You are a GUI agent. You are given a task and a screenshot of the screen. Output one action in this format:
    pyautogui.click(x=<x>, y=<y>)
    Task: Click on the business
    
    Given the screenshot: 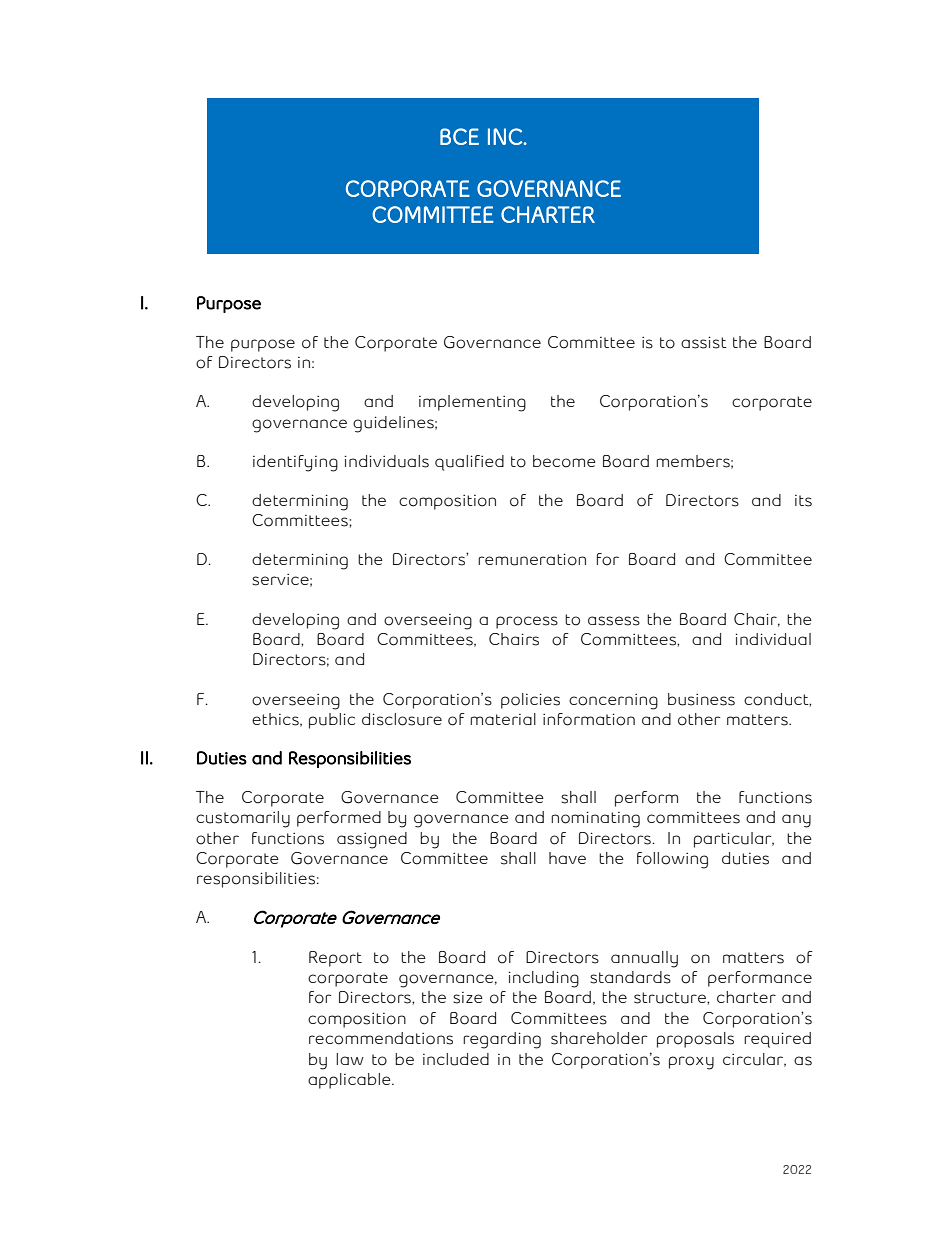 What is the action you would take?
    pyautogui.click(x=701, y=699)
